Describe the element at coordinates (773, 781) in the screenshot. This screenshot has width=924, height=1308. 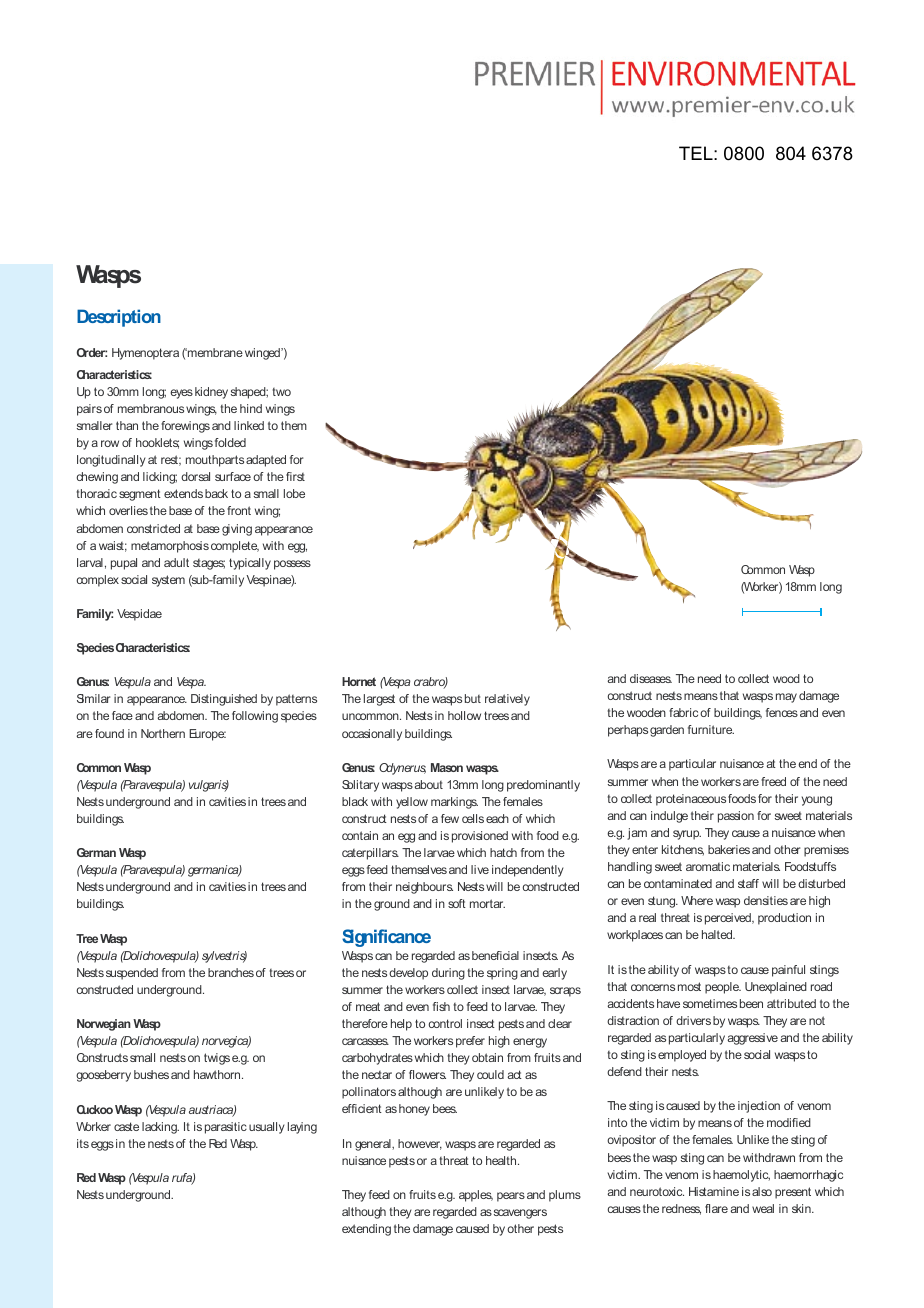
I see `freed` at that location.
